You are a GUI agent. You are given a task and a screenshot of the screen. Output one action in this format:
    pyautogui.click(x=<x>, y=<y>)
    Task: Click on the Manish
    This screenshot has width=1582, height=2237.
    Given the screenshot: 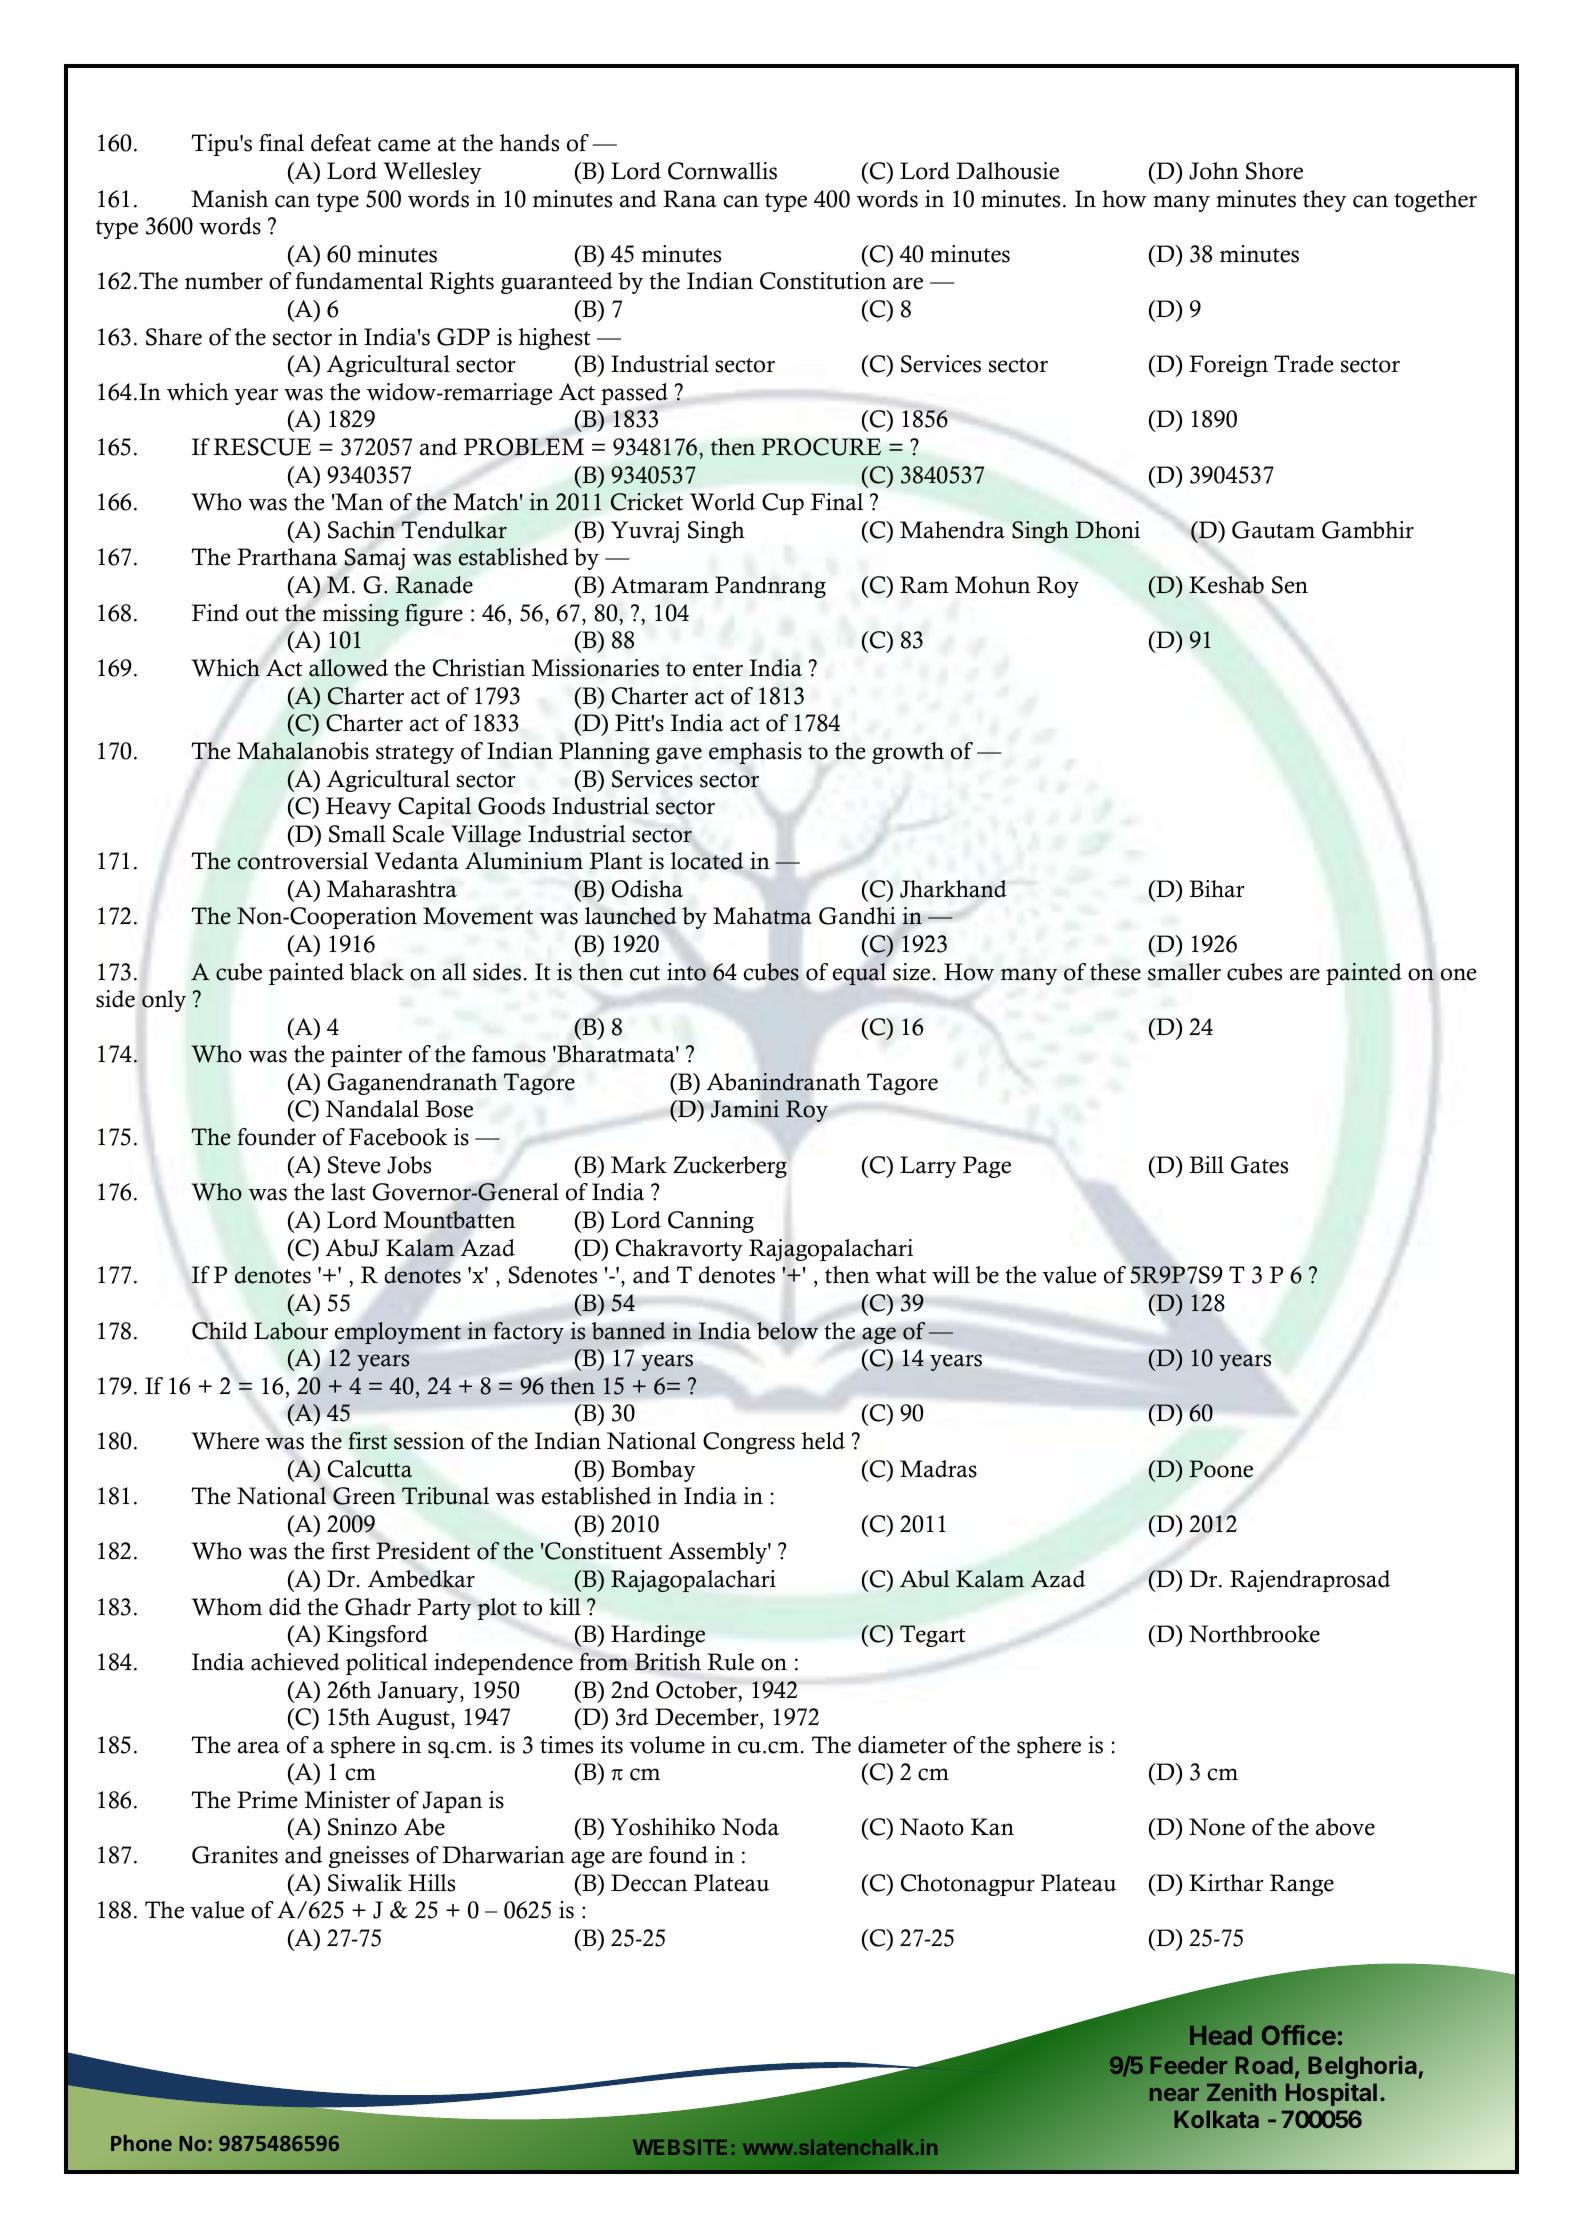 What is the action you would take?
    pyautogui.click(x=229, y=199)
